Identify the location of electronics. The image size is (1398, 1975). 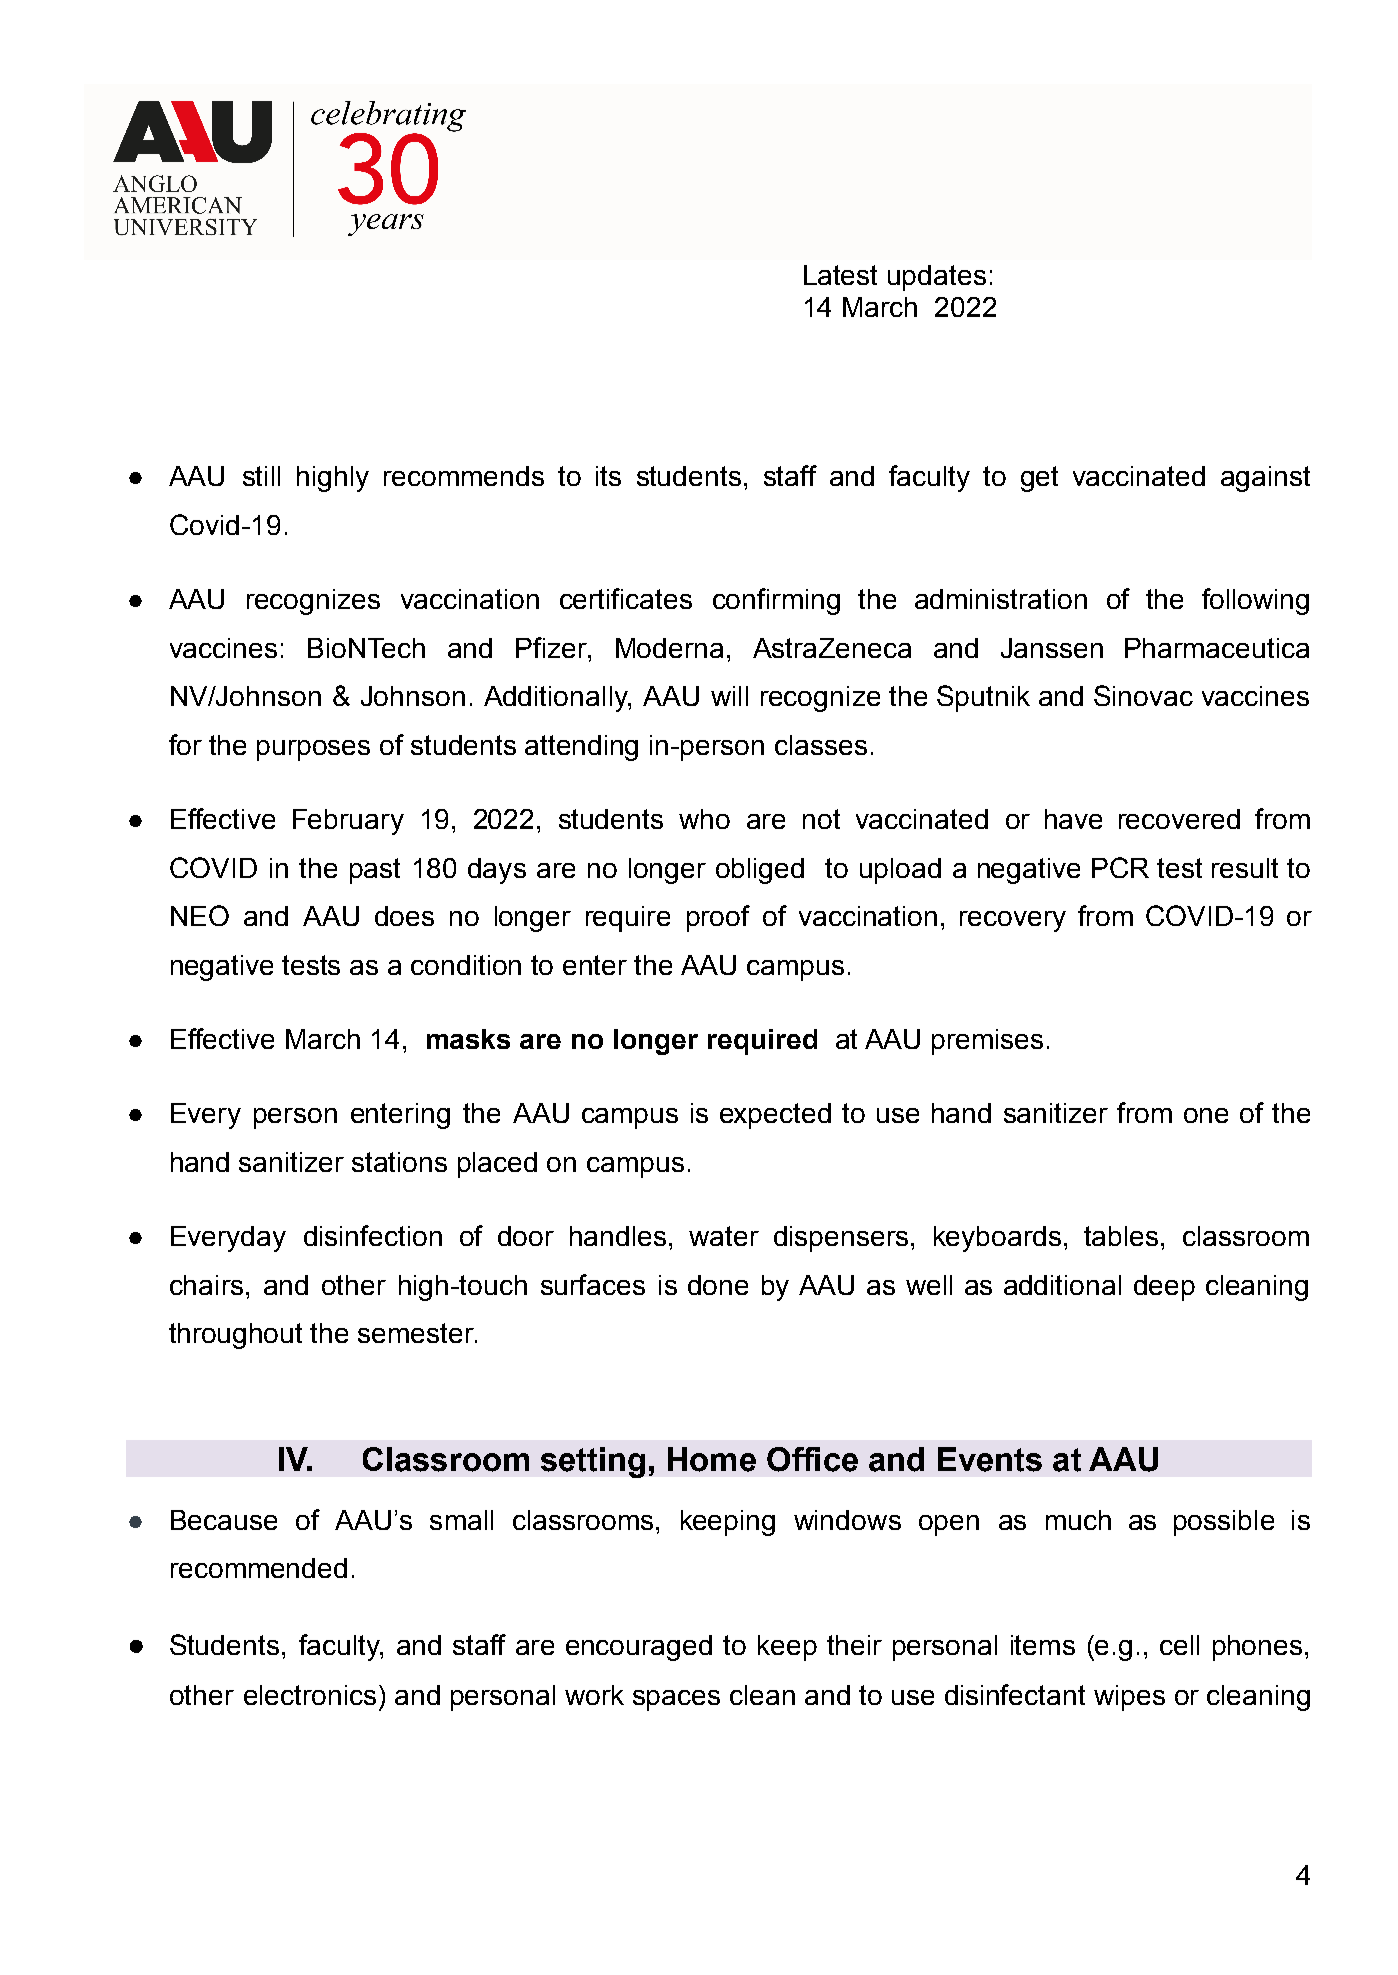
(310, 1695).
